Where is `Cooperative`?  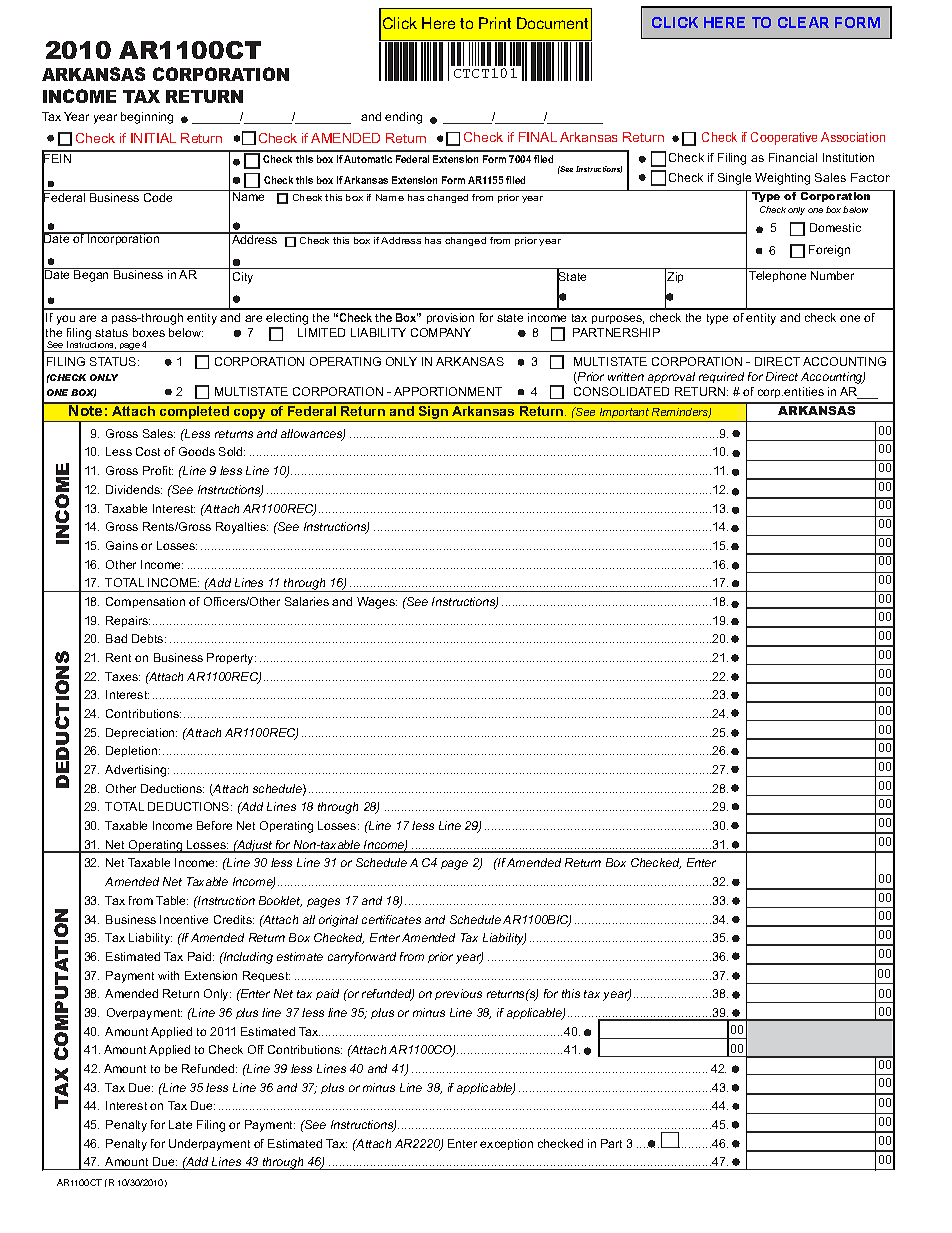
Cooperative is located at coordinates (784, 138).
